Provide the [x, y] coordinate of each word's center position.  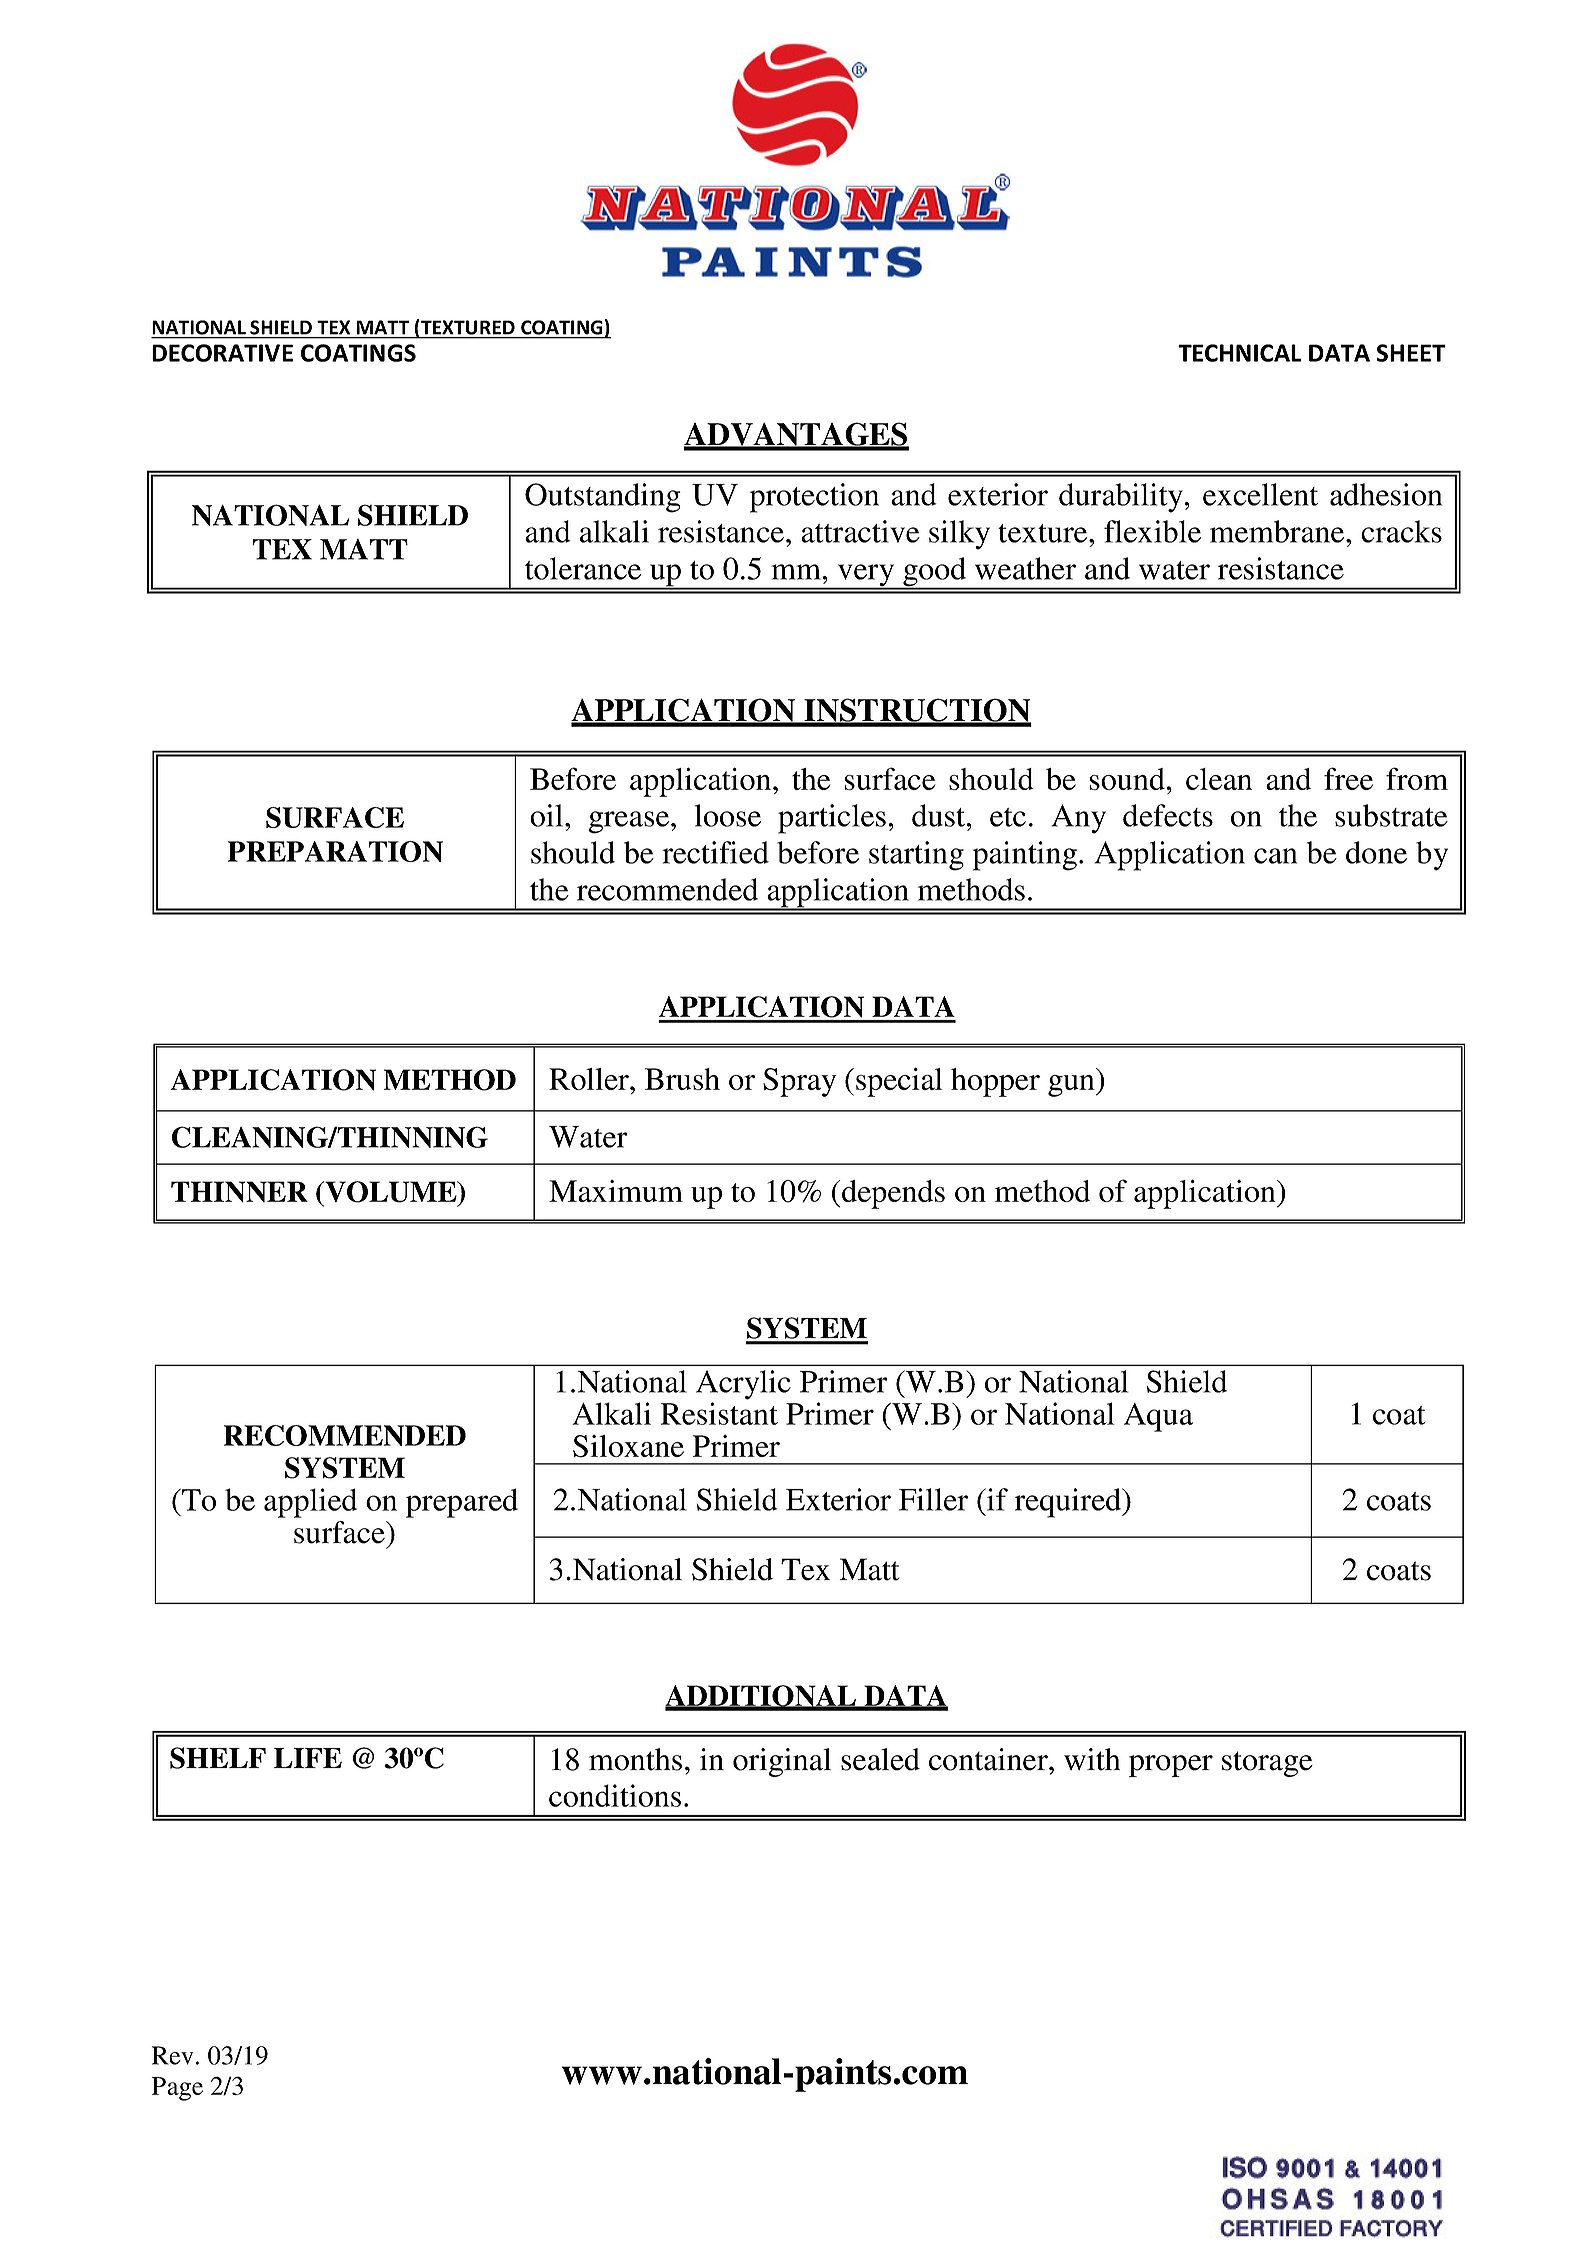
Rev [173, 2055]
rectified [715, 852]
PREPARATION [335, 851]
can [1275, 856]
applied [310, 1503]
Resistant [719, 1413]
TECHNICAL [1239, 353]
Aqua [1158, 1417]
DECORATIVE [222, 353]
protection [814, 498]
